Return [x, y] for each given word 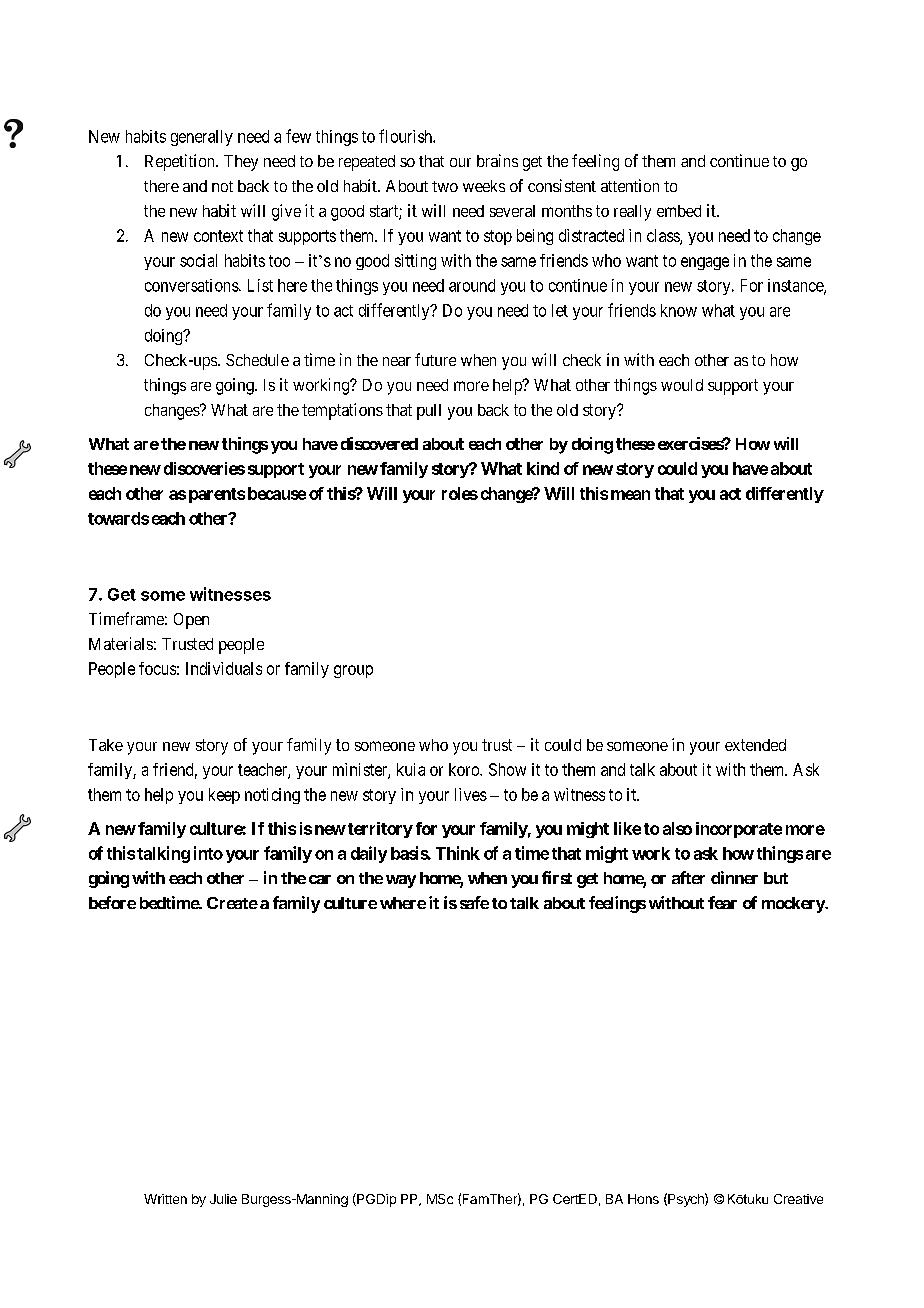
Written [165, 1199]
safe [474, 902]
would [682, 385]
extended [755, 745]
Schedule [257, 360]
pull [429, 412]
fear [722, 902]
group [353, 671]
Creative [798, 1199]
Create [232, 903]
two [445, 186]
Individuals [224, 668]
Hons [643, 1199]
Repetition [181, 162]
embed [679, 211]
